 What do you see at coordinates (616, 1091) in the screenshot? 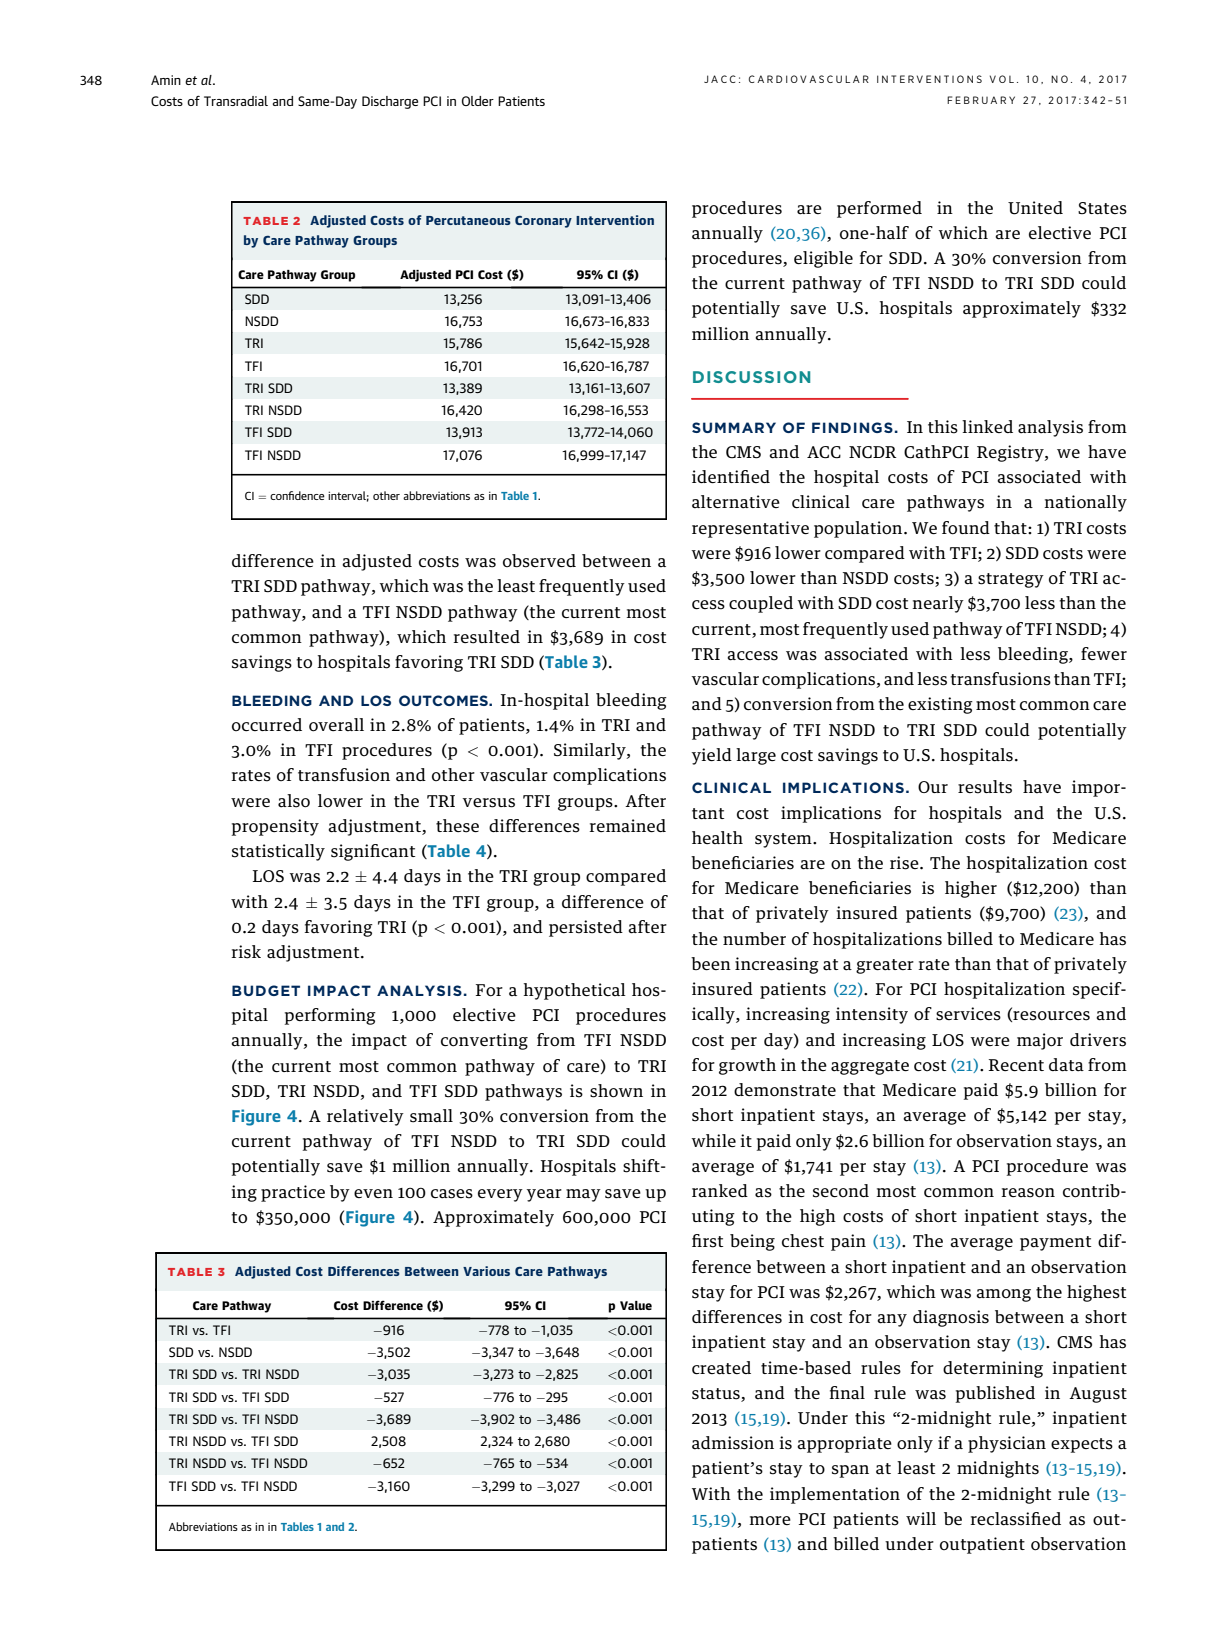
I see `shown` at bounding box center [616, 1091].
